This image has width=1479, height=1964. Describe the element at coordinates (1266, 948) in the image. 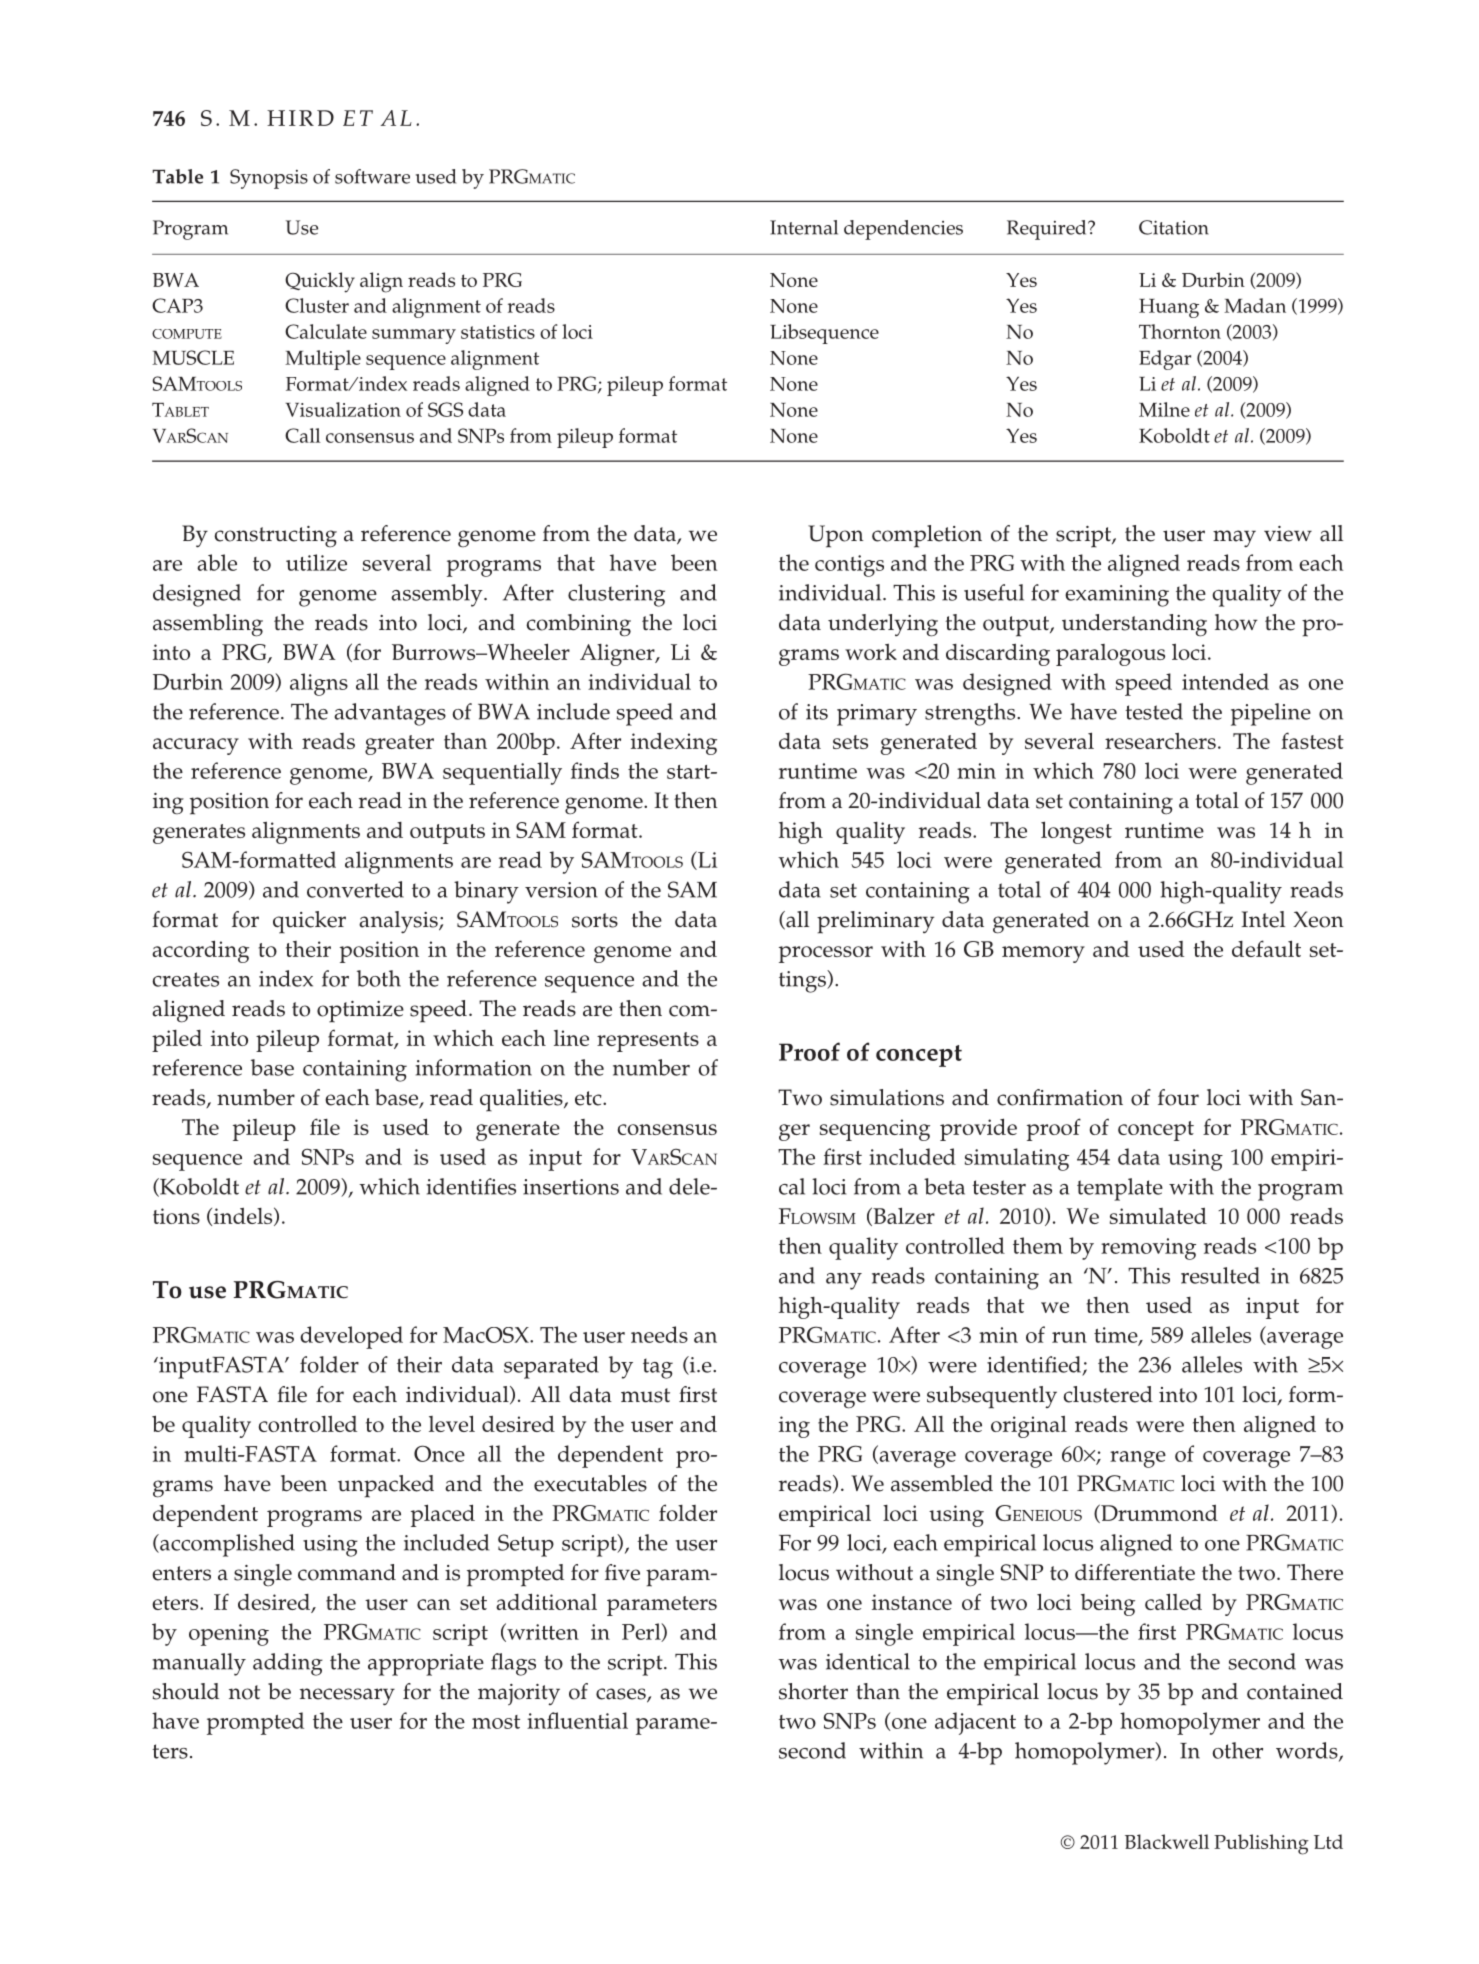

I see `default` at that location.
